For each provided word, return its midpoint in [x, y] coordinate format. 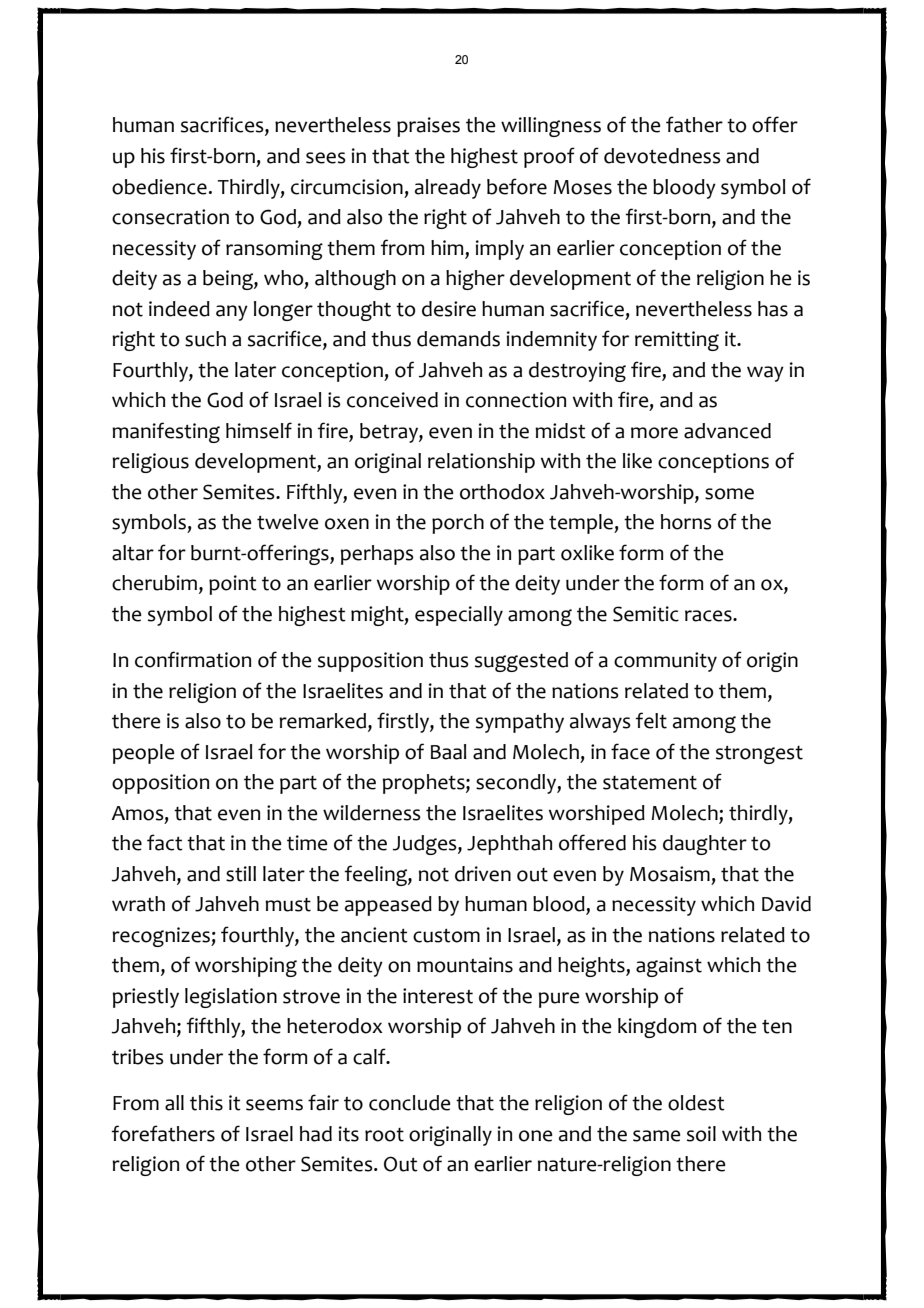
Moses [582, 187]
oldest [696, 1103]
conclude [410, 1103]
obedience [159, 187]
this [206, 1103]
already [448, 189]
